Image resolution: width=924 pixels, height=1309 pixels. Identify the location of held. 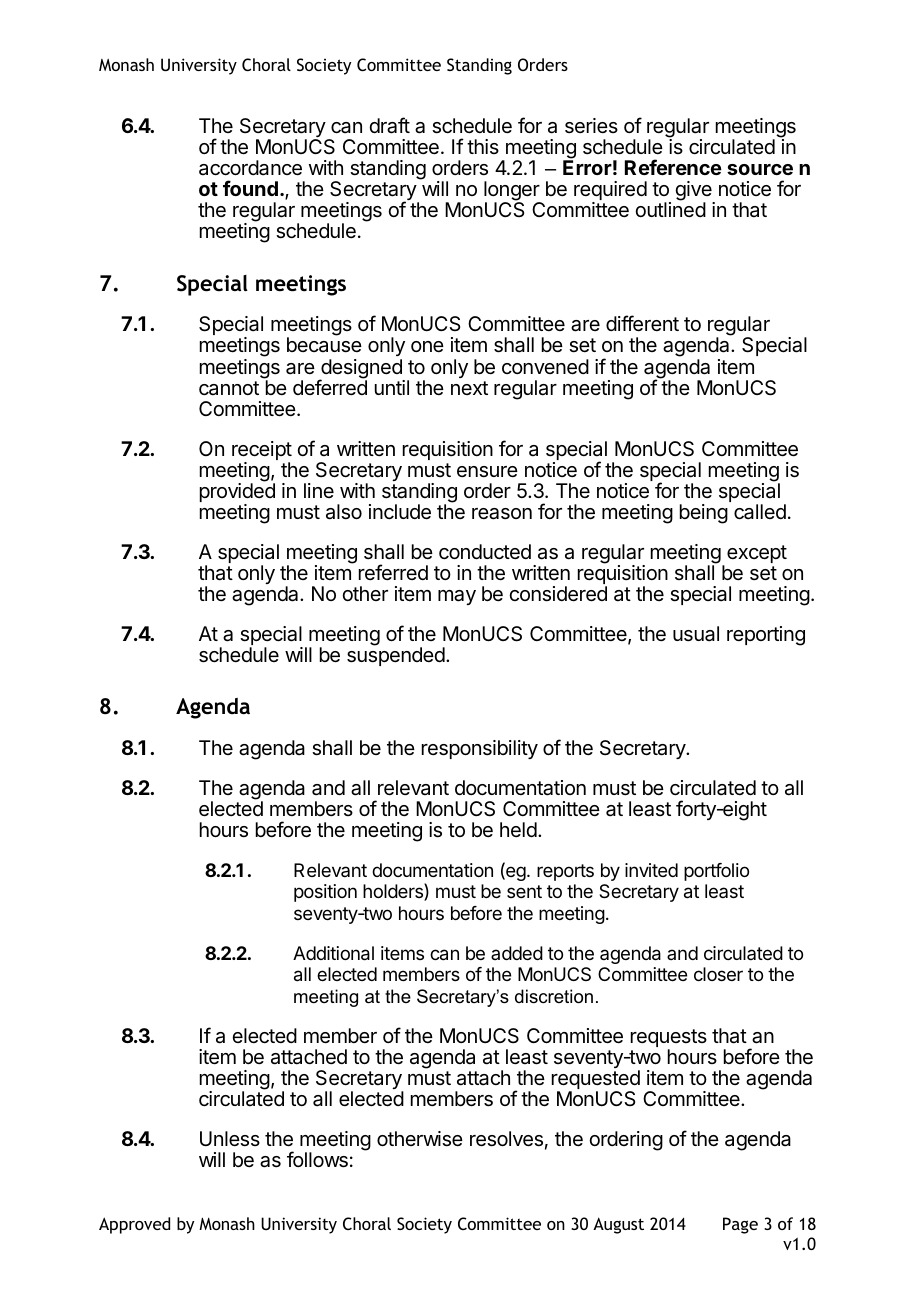
(518, 829).
